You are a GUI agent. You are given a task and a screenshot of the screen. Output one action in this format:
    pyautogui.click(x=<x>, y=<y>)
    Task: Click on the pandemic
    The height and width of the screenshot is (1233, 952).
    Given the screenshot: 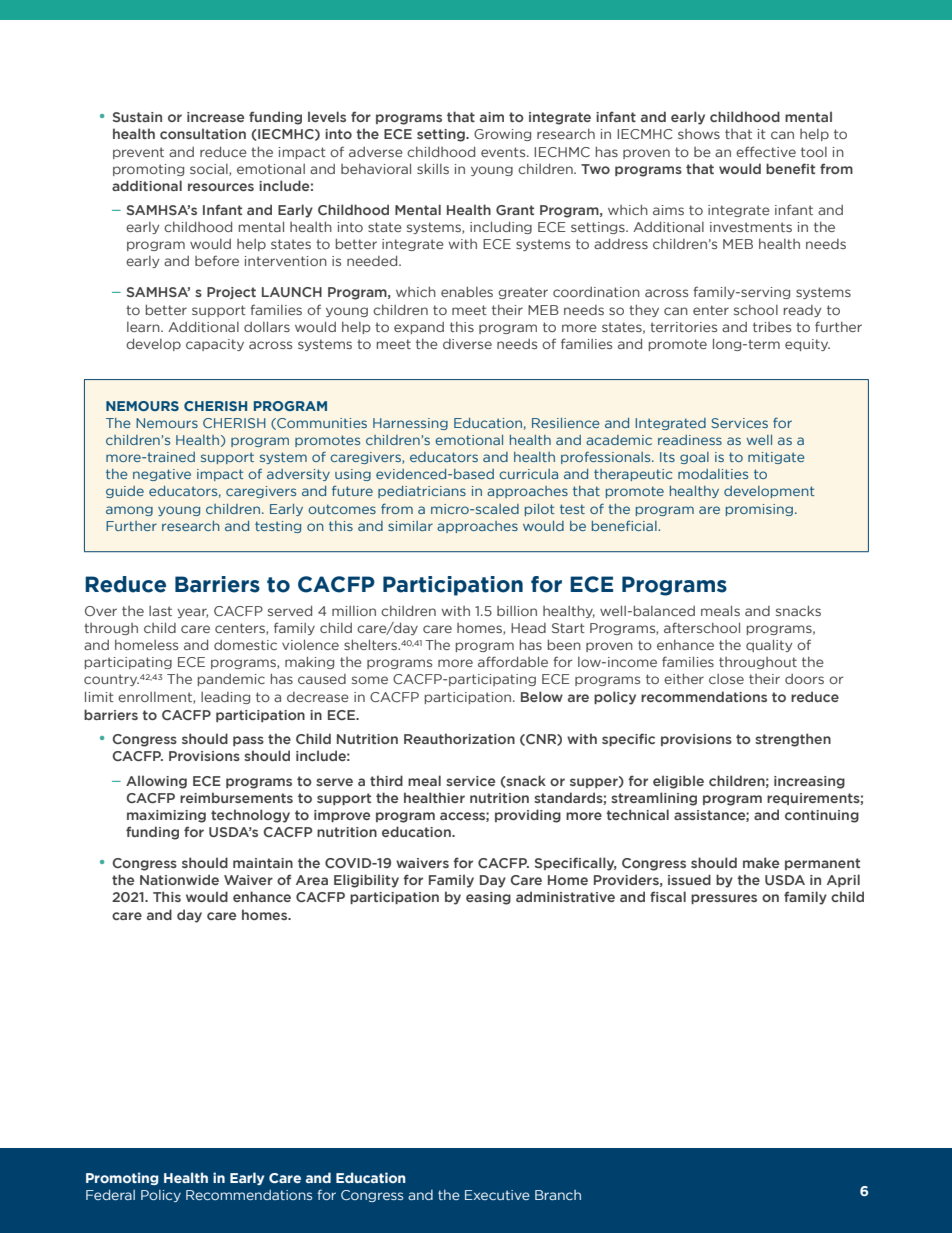 What is the action you would take?
    pyautogui.click(x=231, y=680)
